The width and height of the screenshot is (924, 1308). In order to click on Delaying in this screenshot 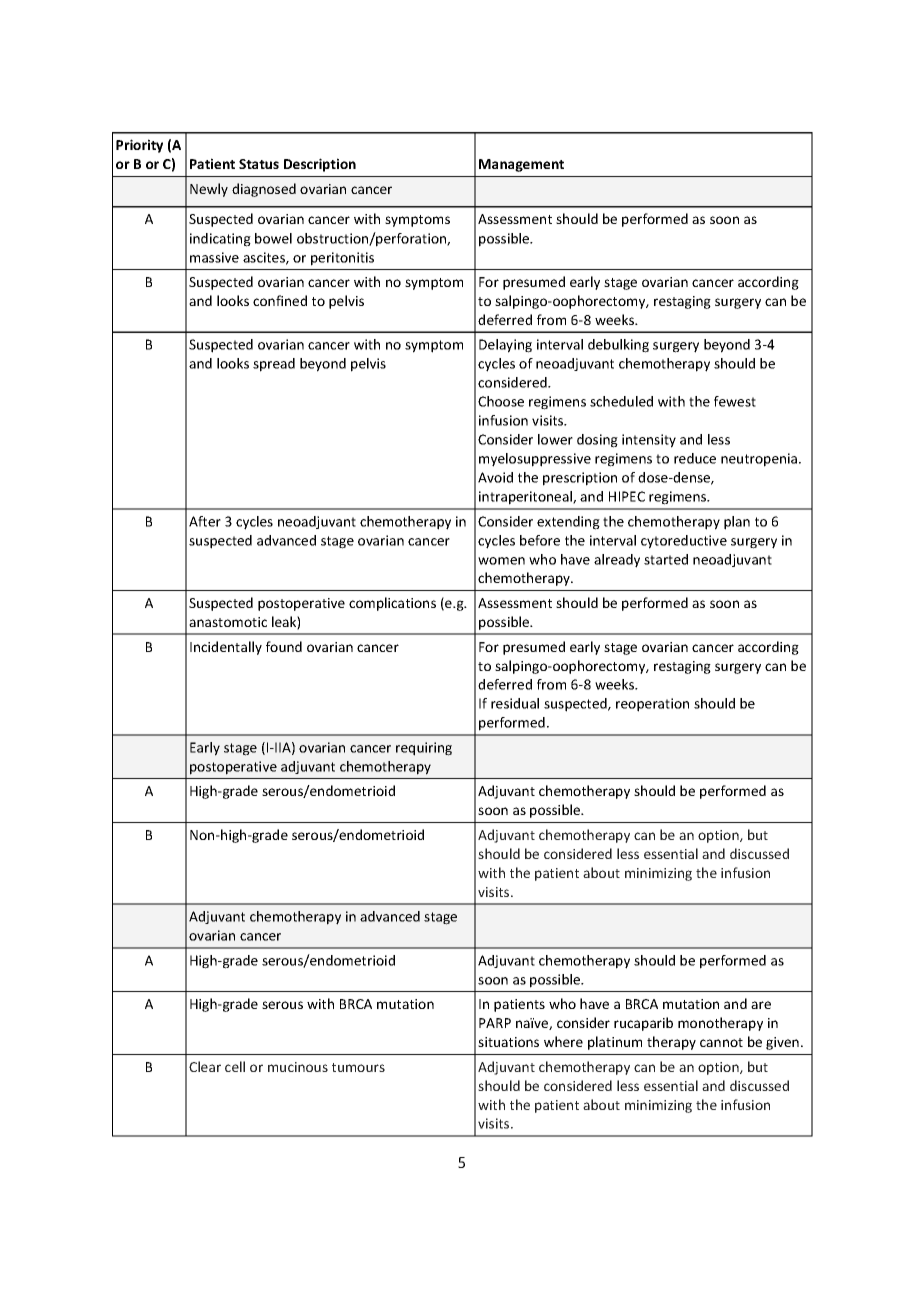, I will do `click(505, 346)`.
